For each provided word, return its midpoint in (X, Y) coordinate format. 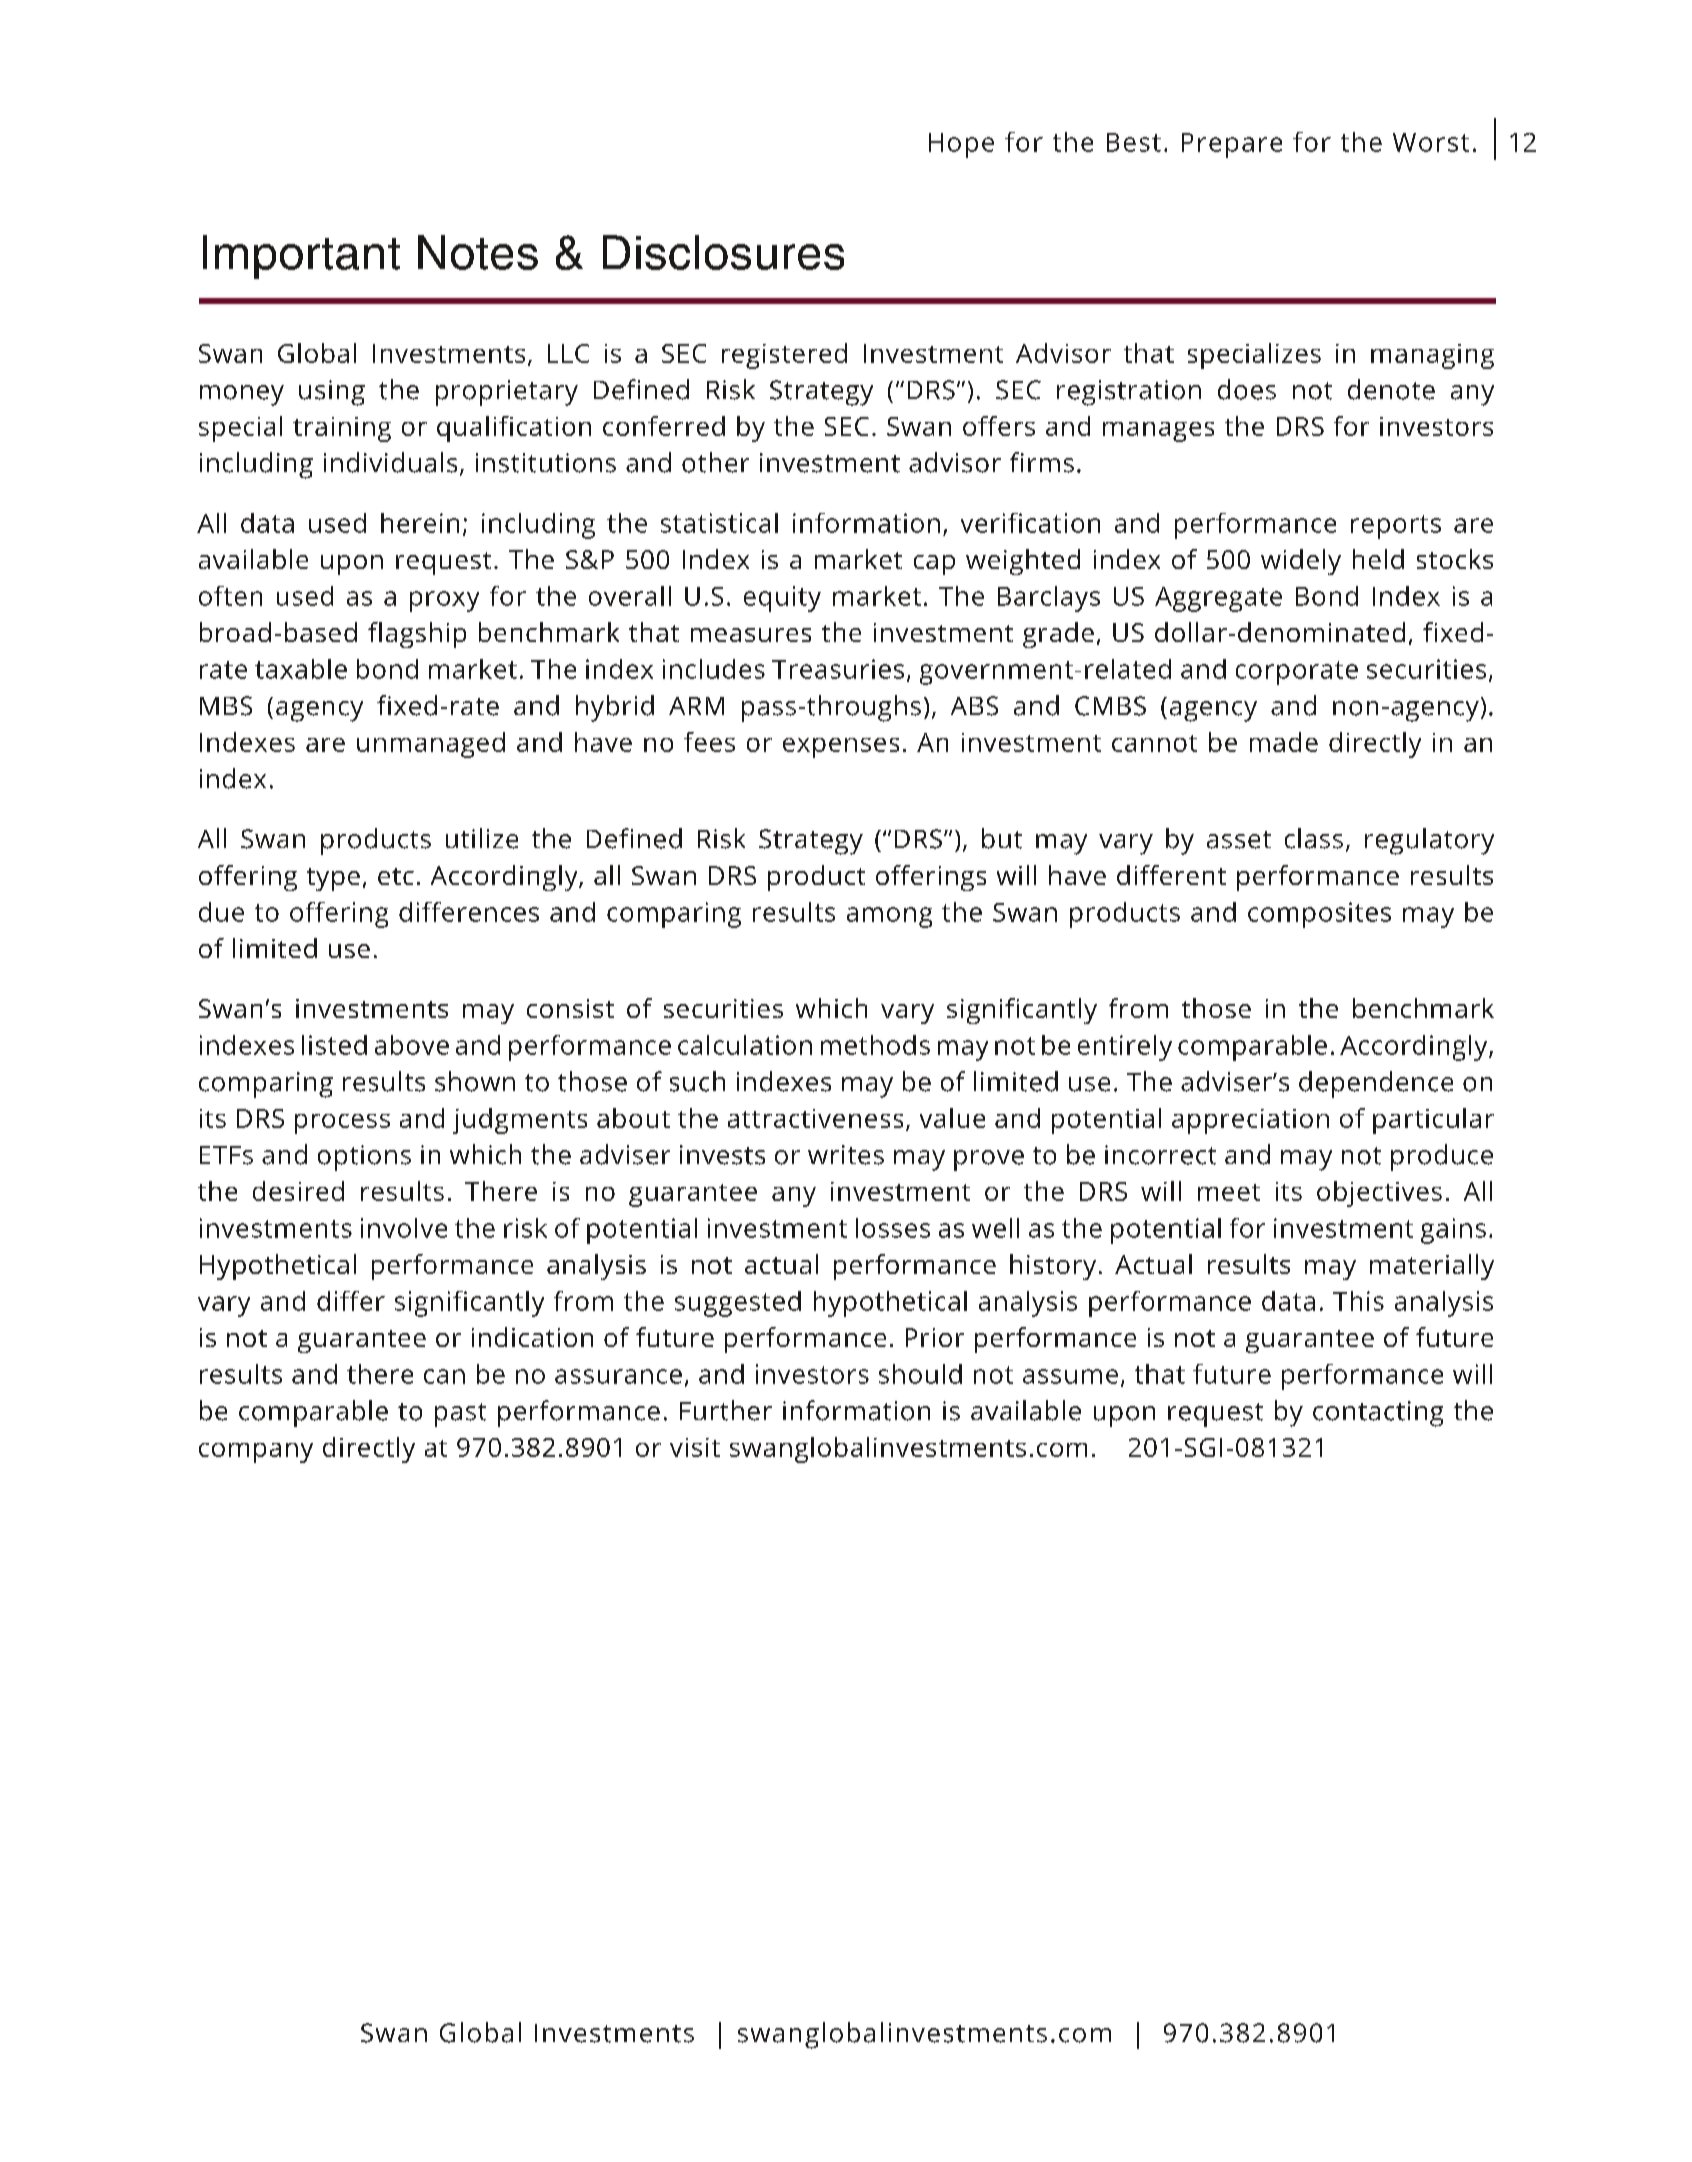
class (1314, 838)
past (460, 1415)
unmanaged (431, 745)
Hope (961, 145)
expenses (841, 748)
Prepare (1232, 145)
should (920, 1374)
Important (301, 257)
